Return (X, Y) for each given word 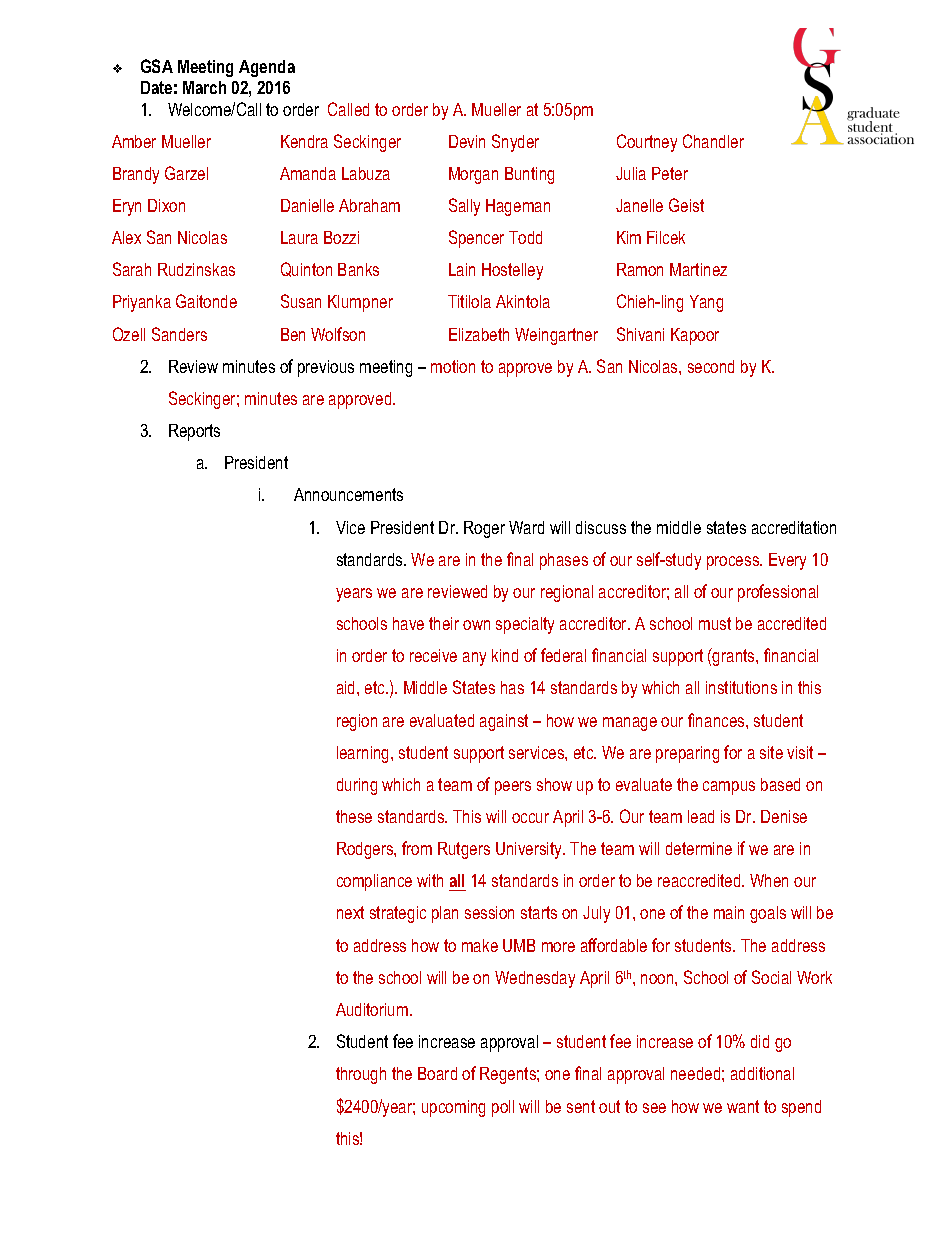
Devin (467, 141)
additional (762, 1073)
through (361, 1075)
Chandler (713, 141)
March (204, 87)
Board (437, 1073)
